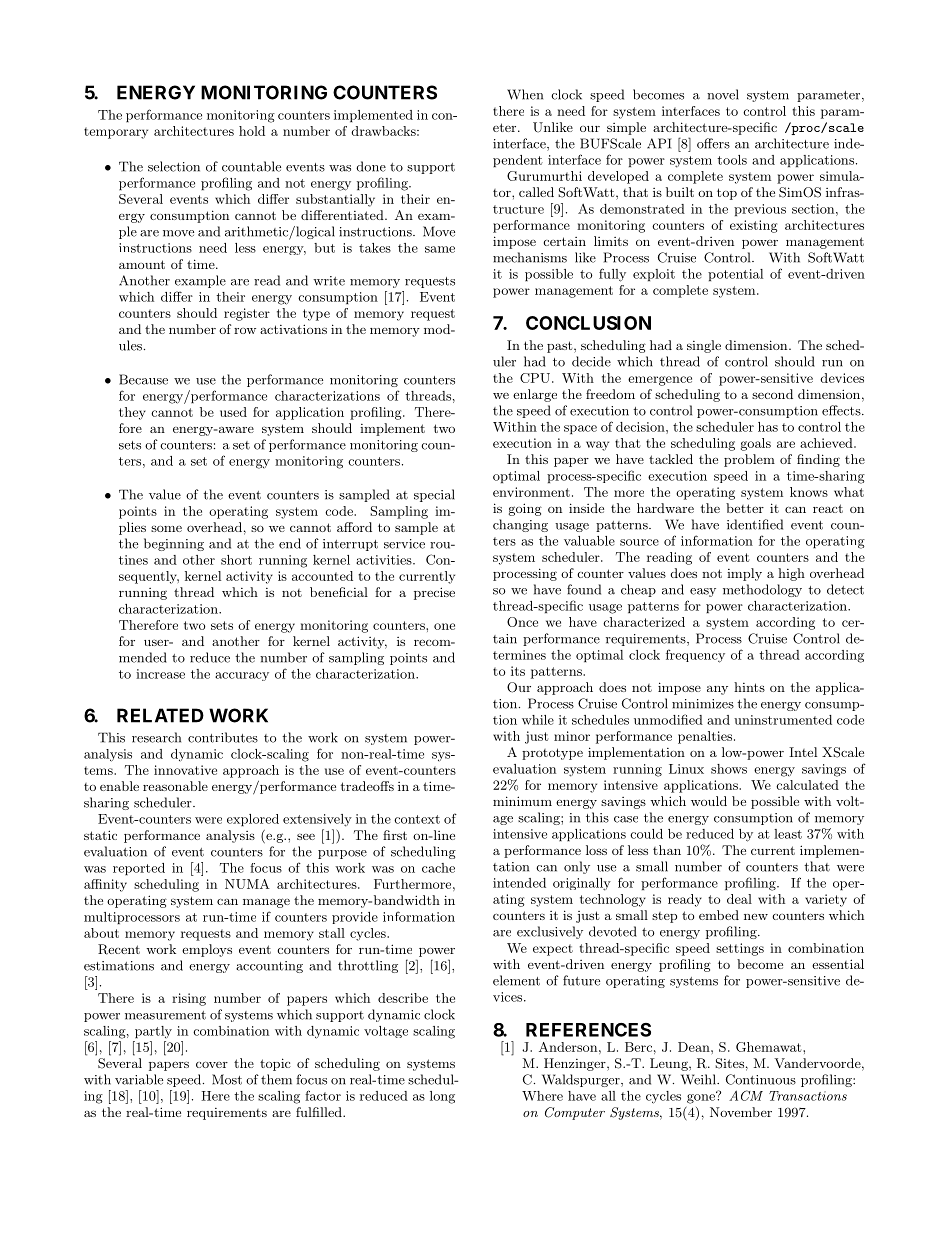 The height and width of the document is (1233, 952). What do you see at coordinates (442, 1097) in the document?
I see `long` at bounding box center [442, 1097].
